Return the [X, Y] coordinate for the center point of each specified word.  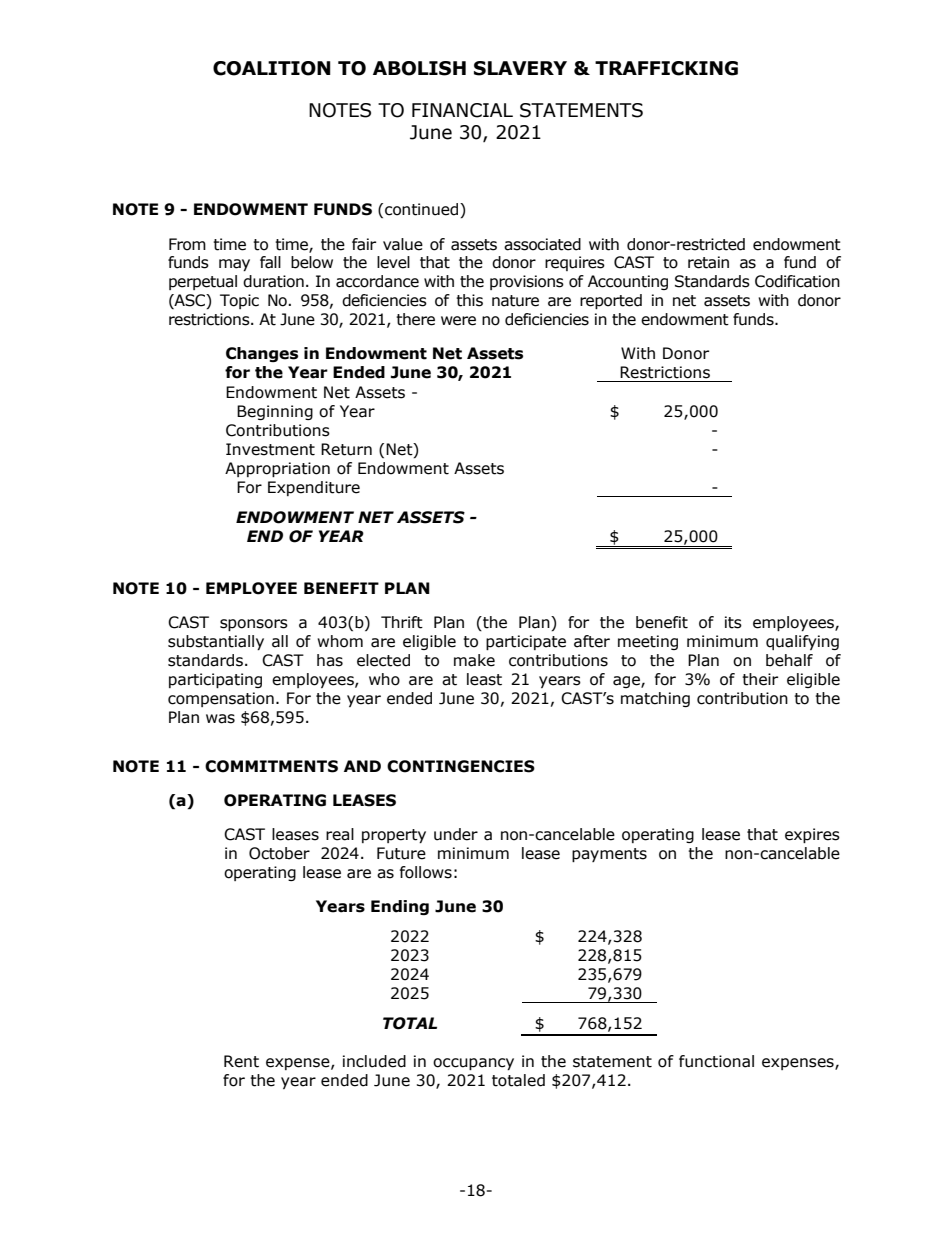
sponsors [254, 625]
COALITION [272, 68]
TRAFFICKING [666, 68]
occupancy [473, 1064]
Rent [241, 1061]
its [733, 622]
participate [526, 642]
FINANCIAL [462, 110]
